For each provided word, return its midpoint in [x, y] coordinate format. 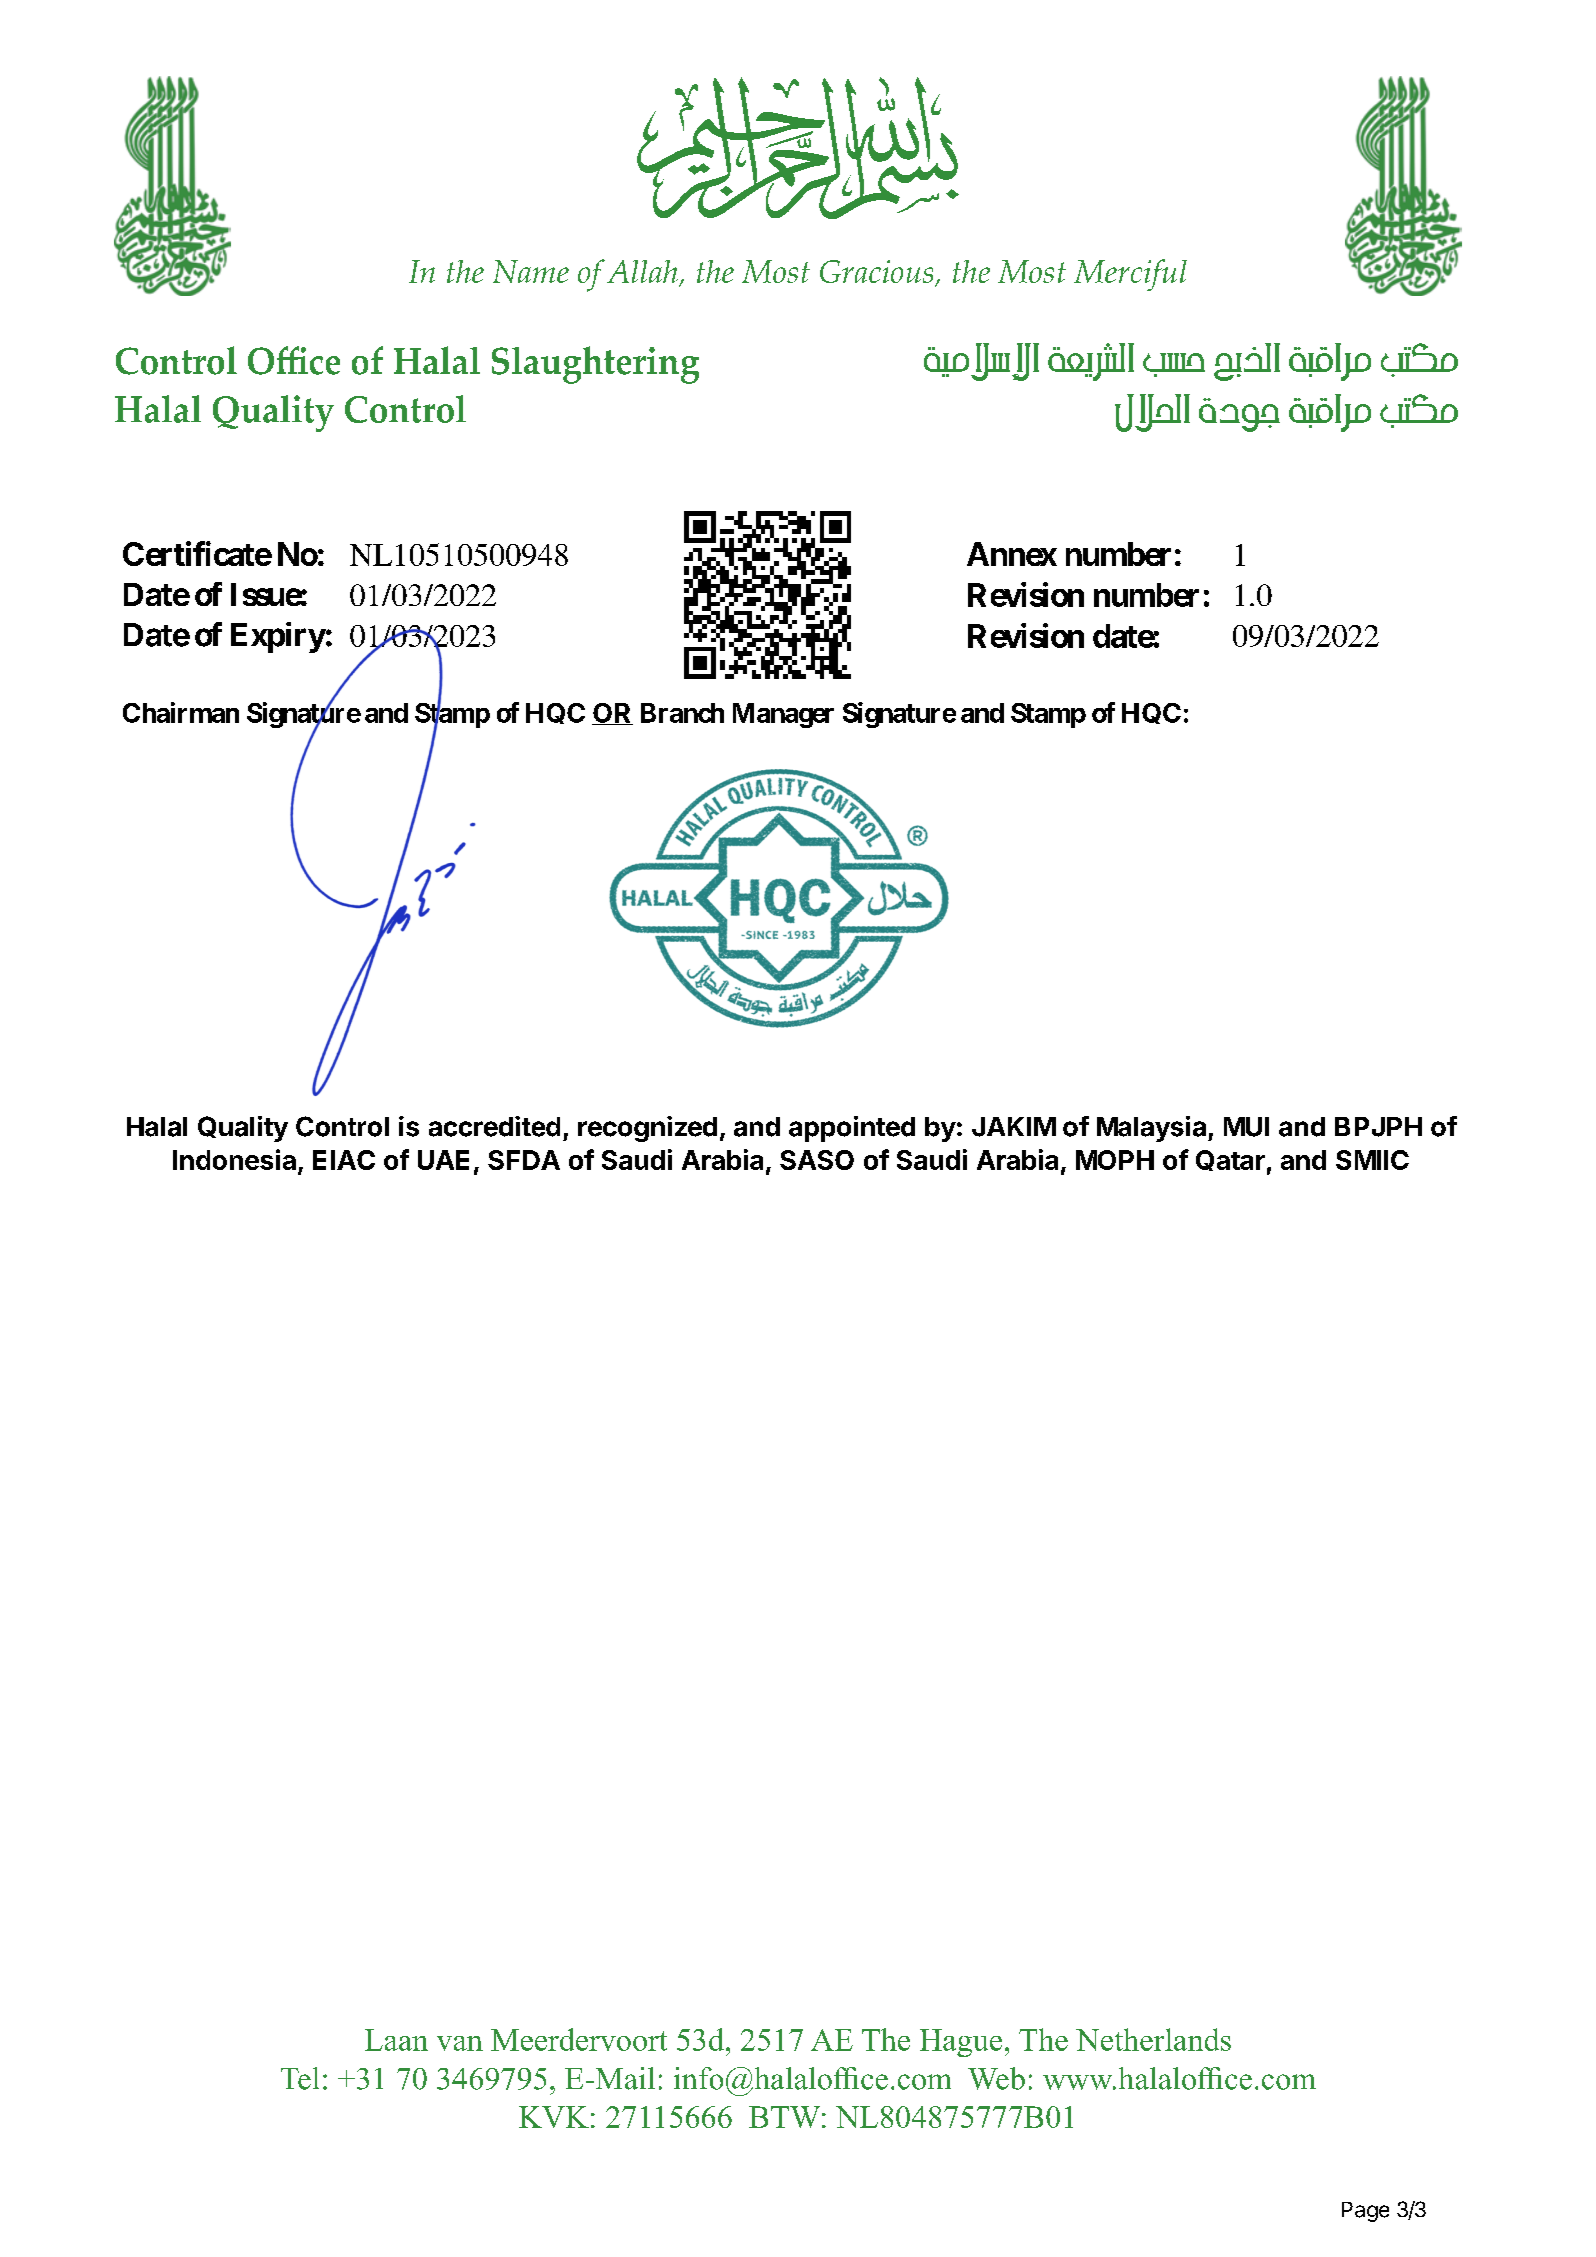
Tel [300, 2078]
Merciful [1130, 275]
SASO [817, 1160]
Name [531, 271]
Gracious [878, 273]
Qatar [1230, 1160]
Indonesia [234, 1159]
